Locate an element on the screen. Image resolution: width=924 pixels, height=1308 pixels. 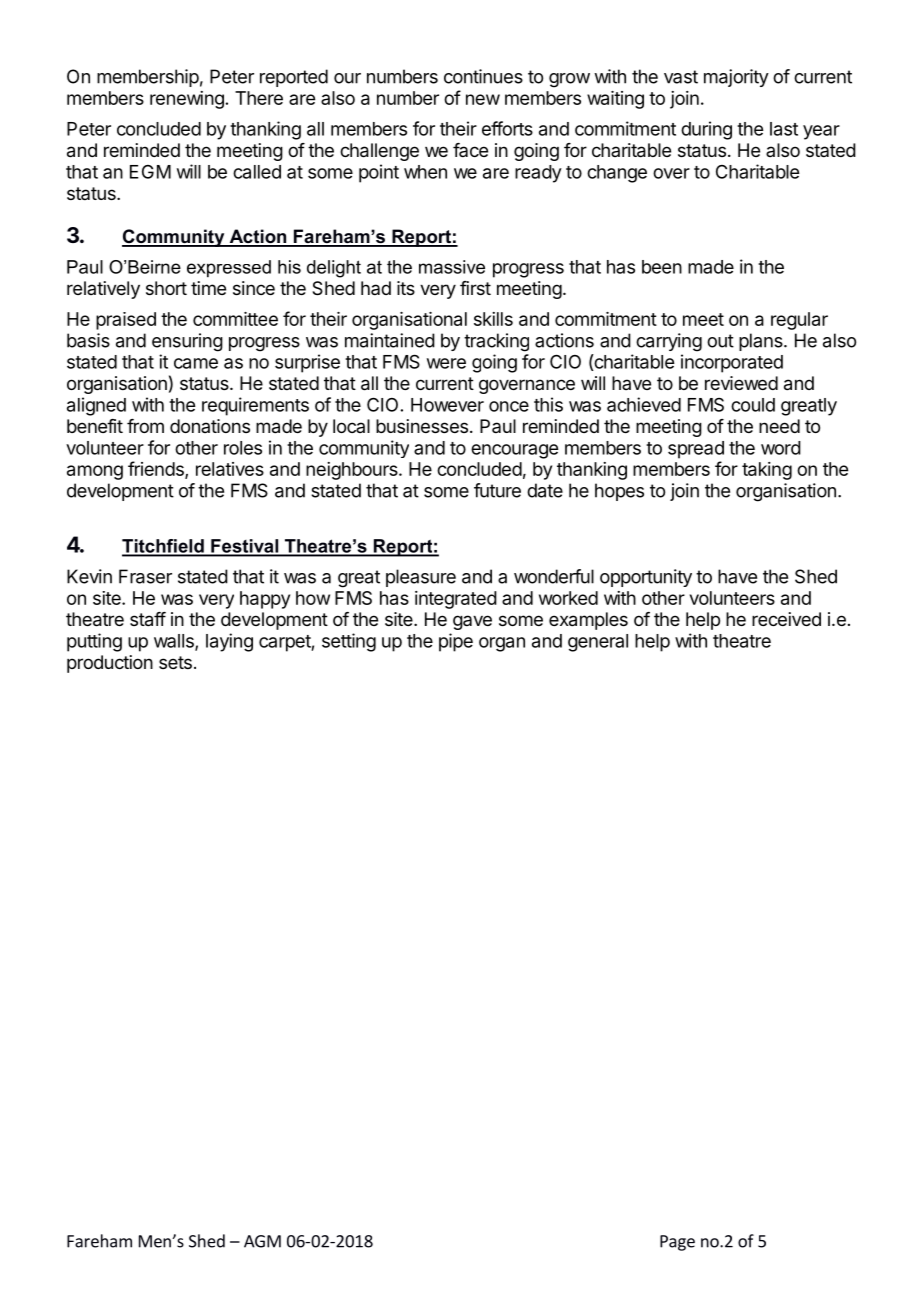
face is located at coordinates (470, 150).
